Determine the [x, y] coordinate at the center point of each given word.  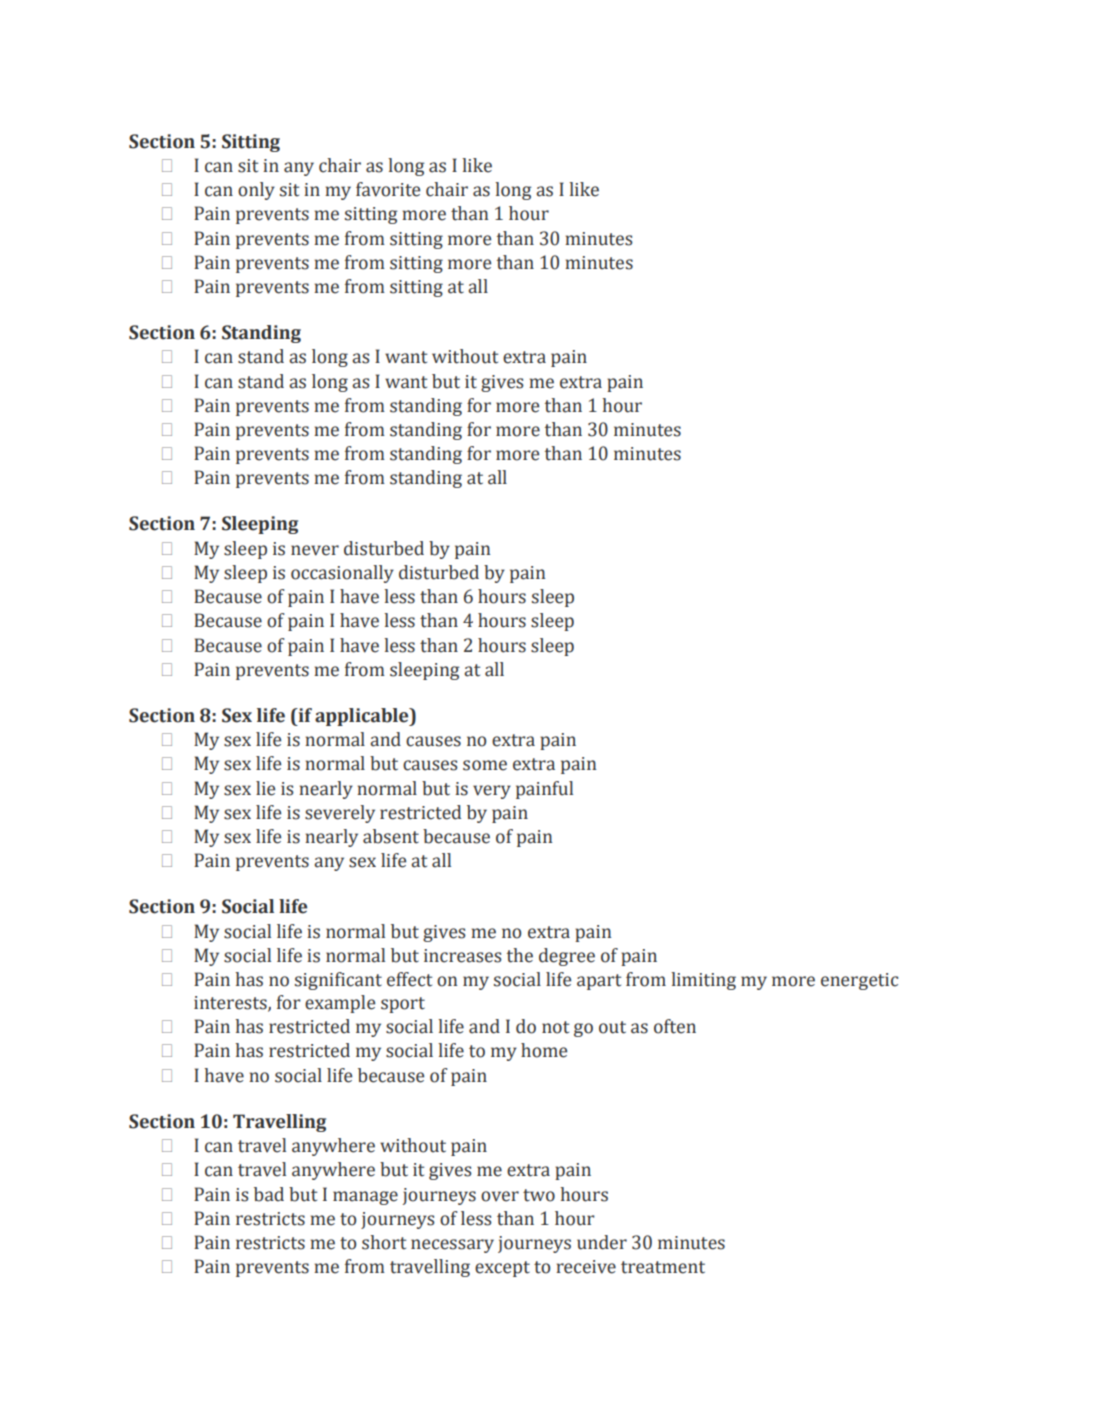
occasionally [342, 574]
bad [269, 1194]
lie [265, 788]
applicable [363, 717]
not [555, 1027]
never [315, 550]
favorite [388, 189]
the [520, 955]
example [340, 1004]
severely [340, 814]
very [492, 792]
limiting [703, 981]
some [485, 765]
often [675, 1026]
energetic [859, 981]
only [256, 191]
